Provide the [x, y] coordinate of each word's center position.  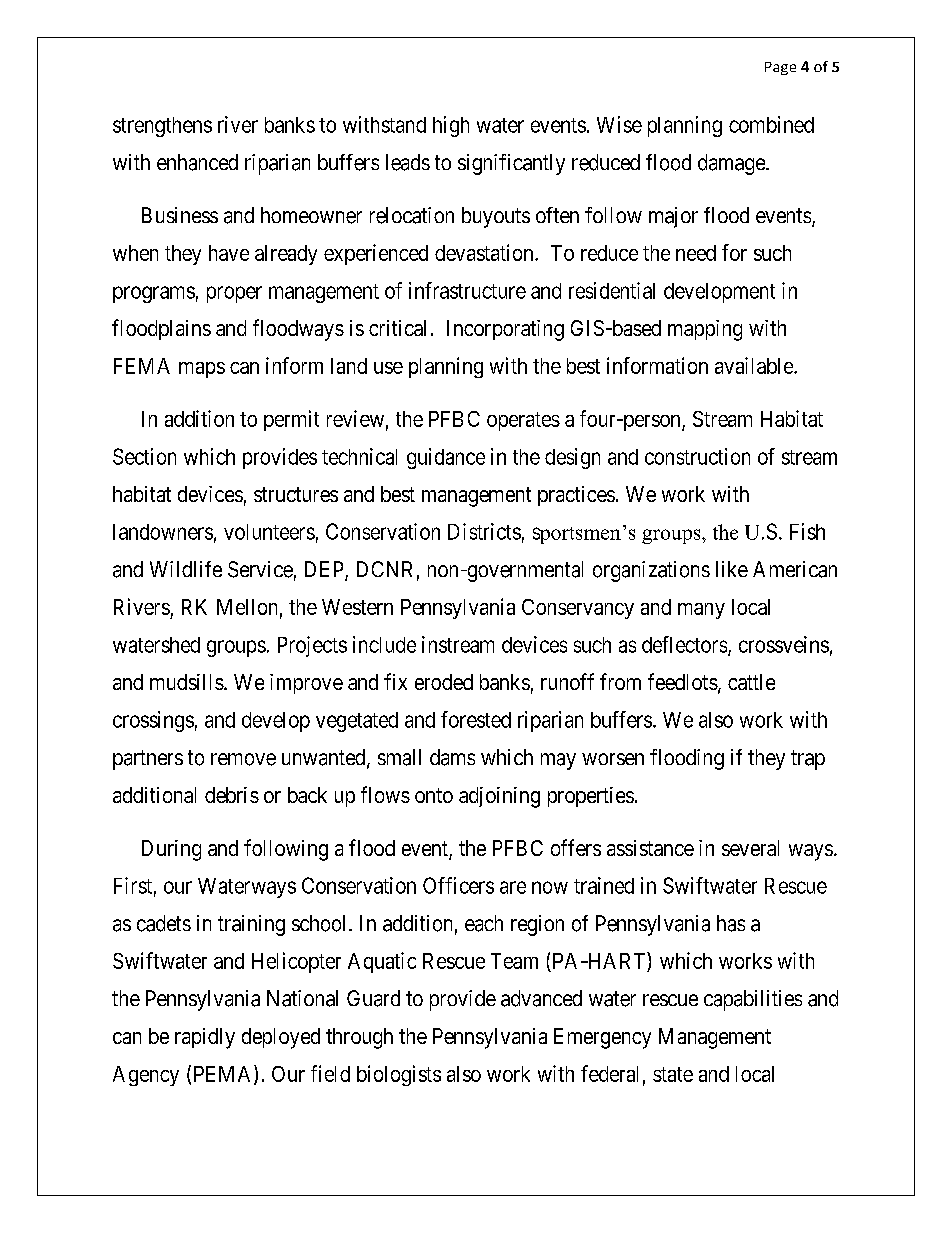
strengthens [162, 127]
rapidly [205, 1038]
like [732, 569]
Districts [484, 531]
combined [771, 124]
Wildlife [186, 569]
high [451, 126]
